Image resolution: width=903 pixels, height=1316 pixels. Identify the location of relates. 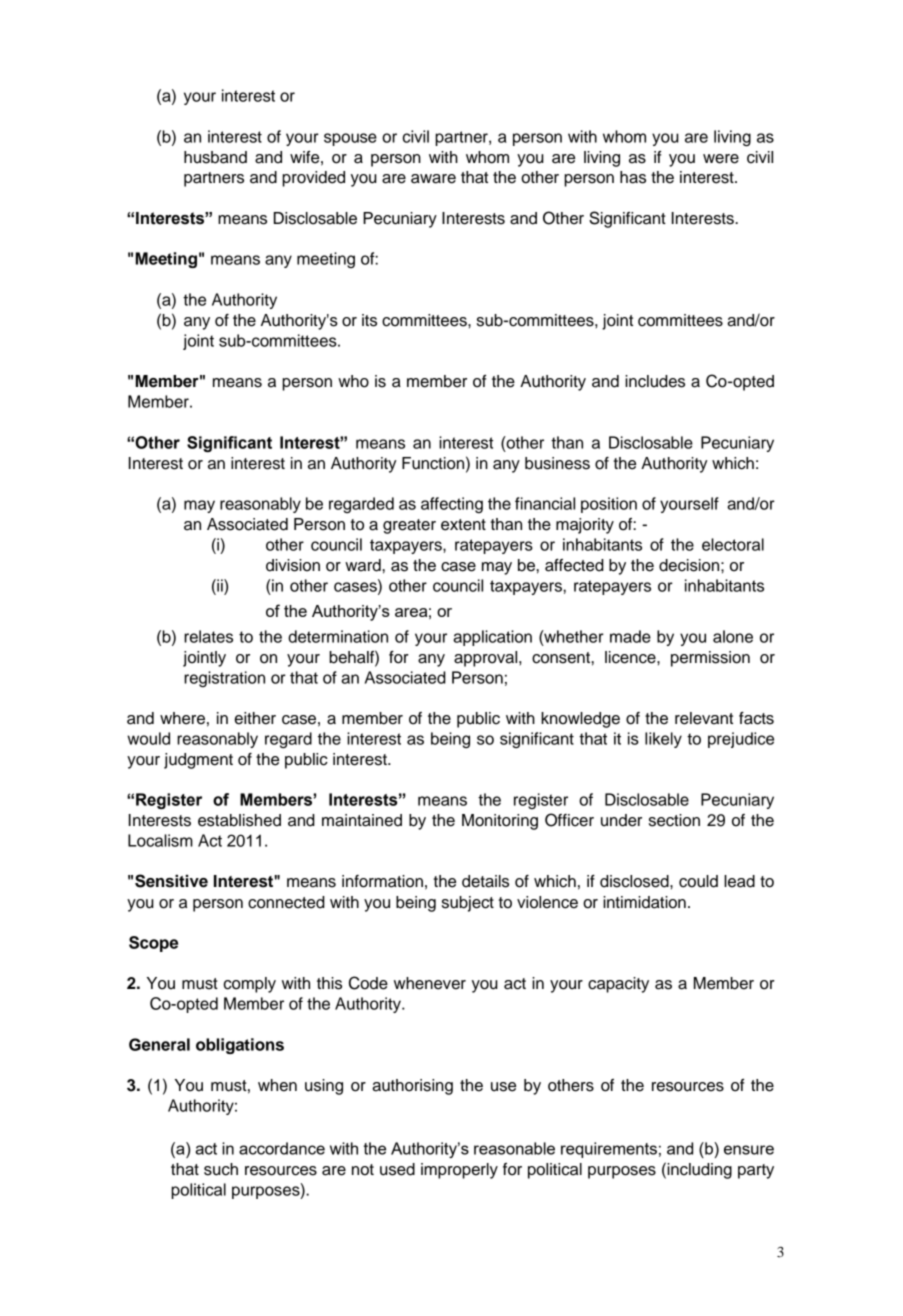
(208, 636).
